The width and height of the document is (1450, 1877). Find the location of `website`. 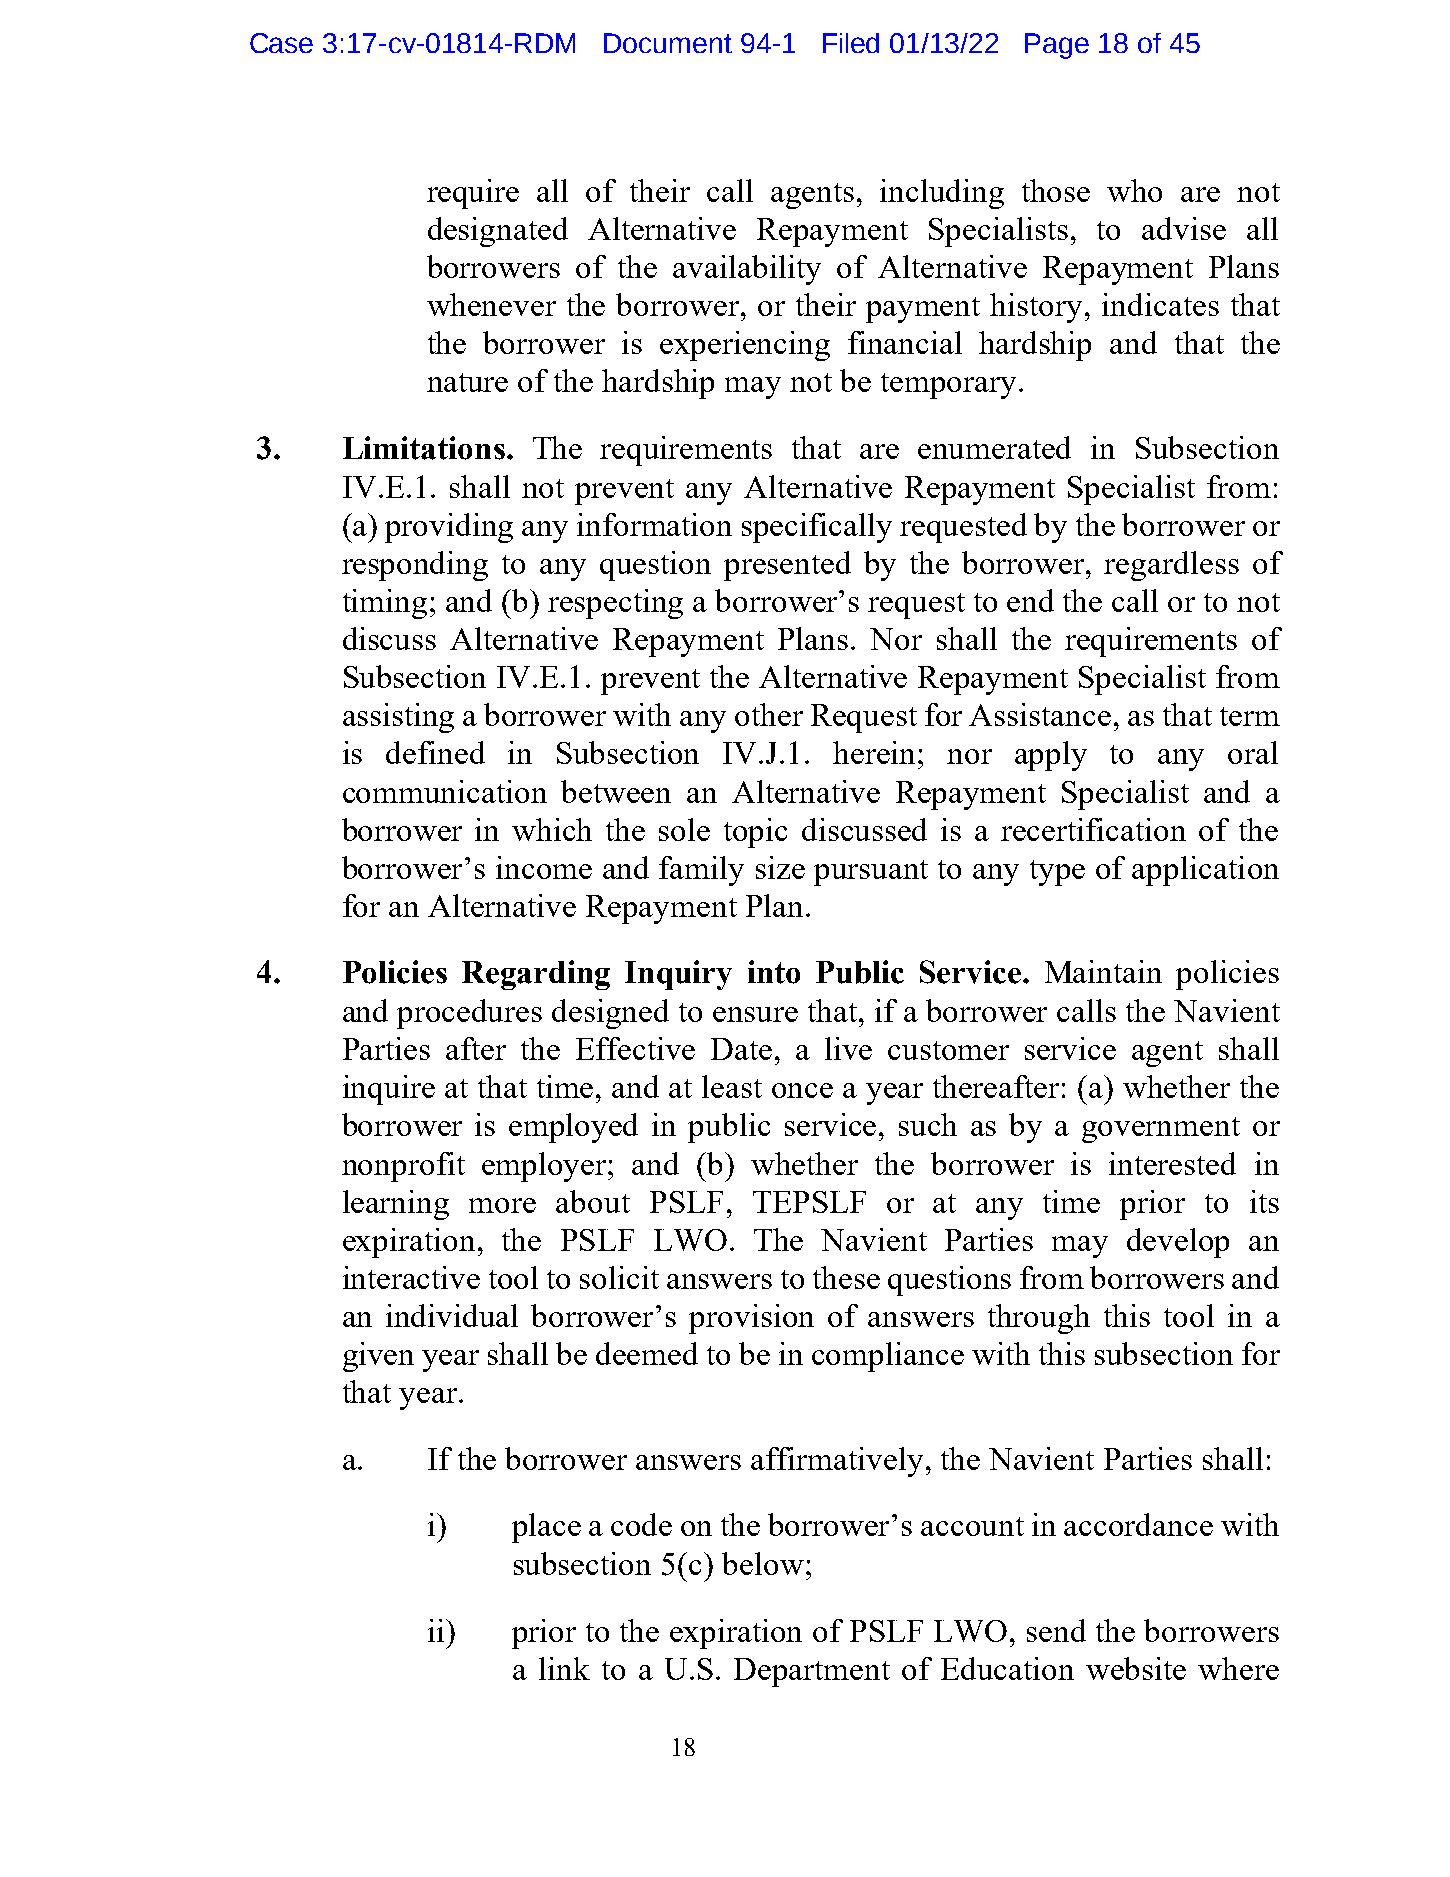

website is located at coordinates (1136, 1668).
